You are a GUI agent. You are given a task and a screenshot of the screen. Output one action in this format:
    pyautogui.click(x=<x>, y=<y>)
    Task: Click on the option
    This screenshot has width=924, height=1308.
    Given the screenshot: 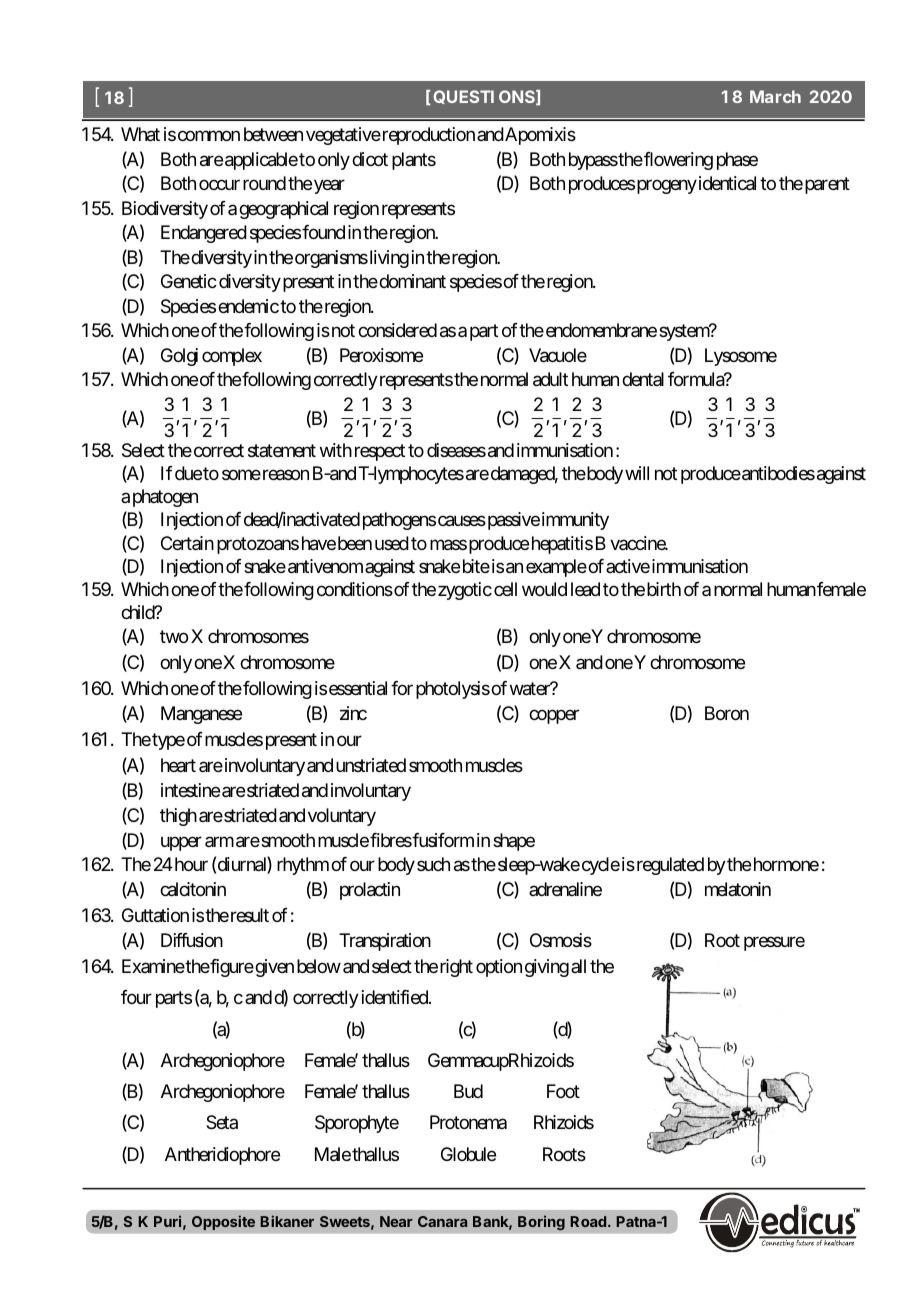 What is the action you would take?
    pyautogui.click(x=499, y=968)
